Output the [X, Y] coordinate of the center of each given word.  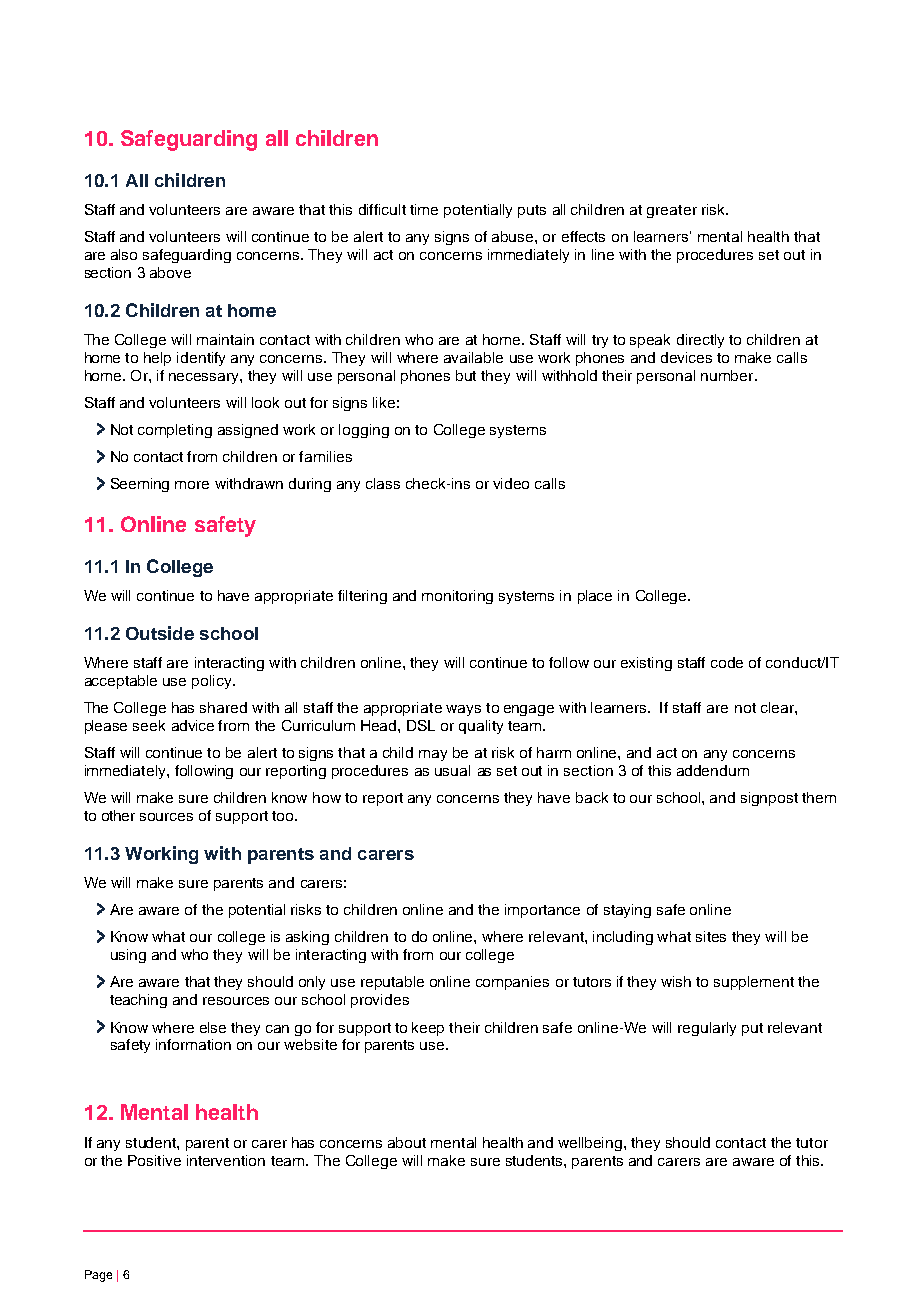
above [170, 272]
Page [98, 1276]
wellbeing [591, 1144]
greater [672, 211]
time [424, 209]
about [407, 1142]
